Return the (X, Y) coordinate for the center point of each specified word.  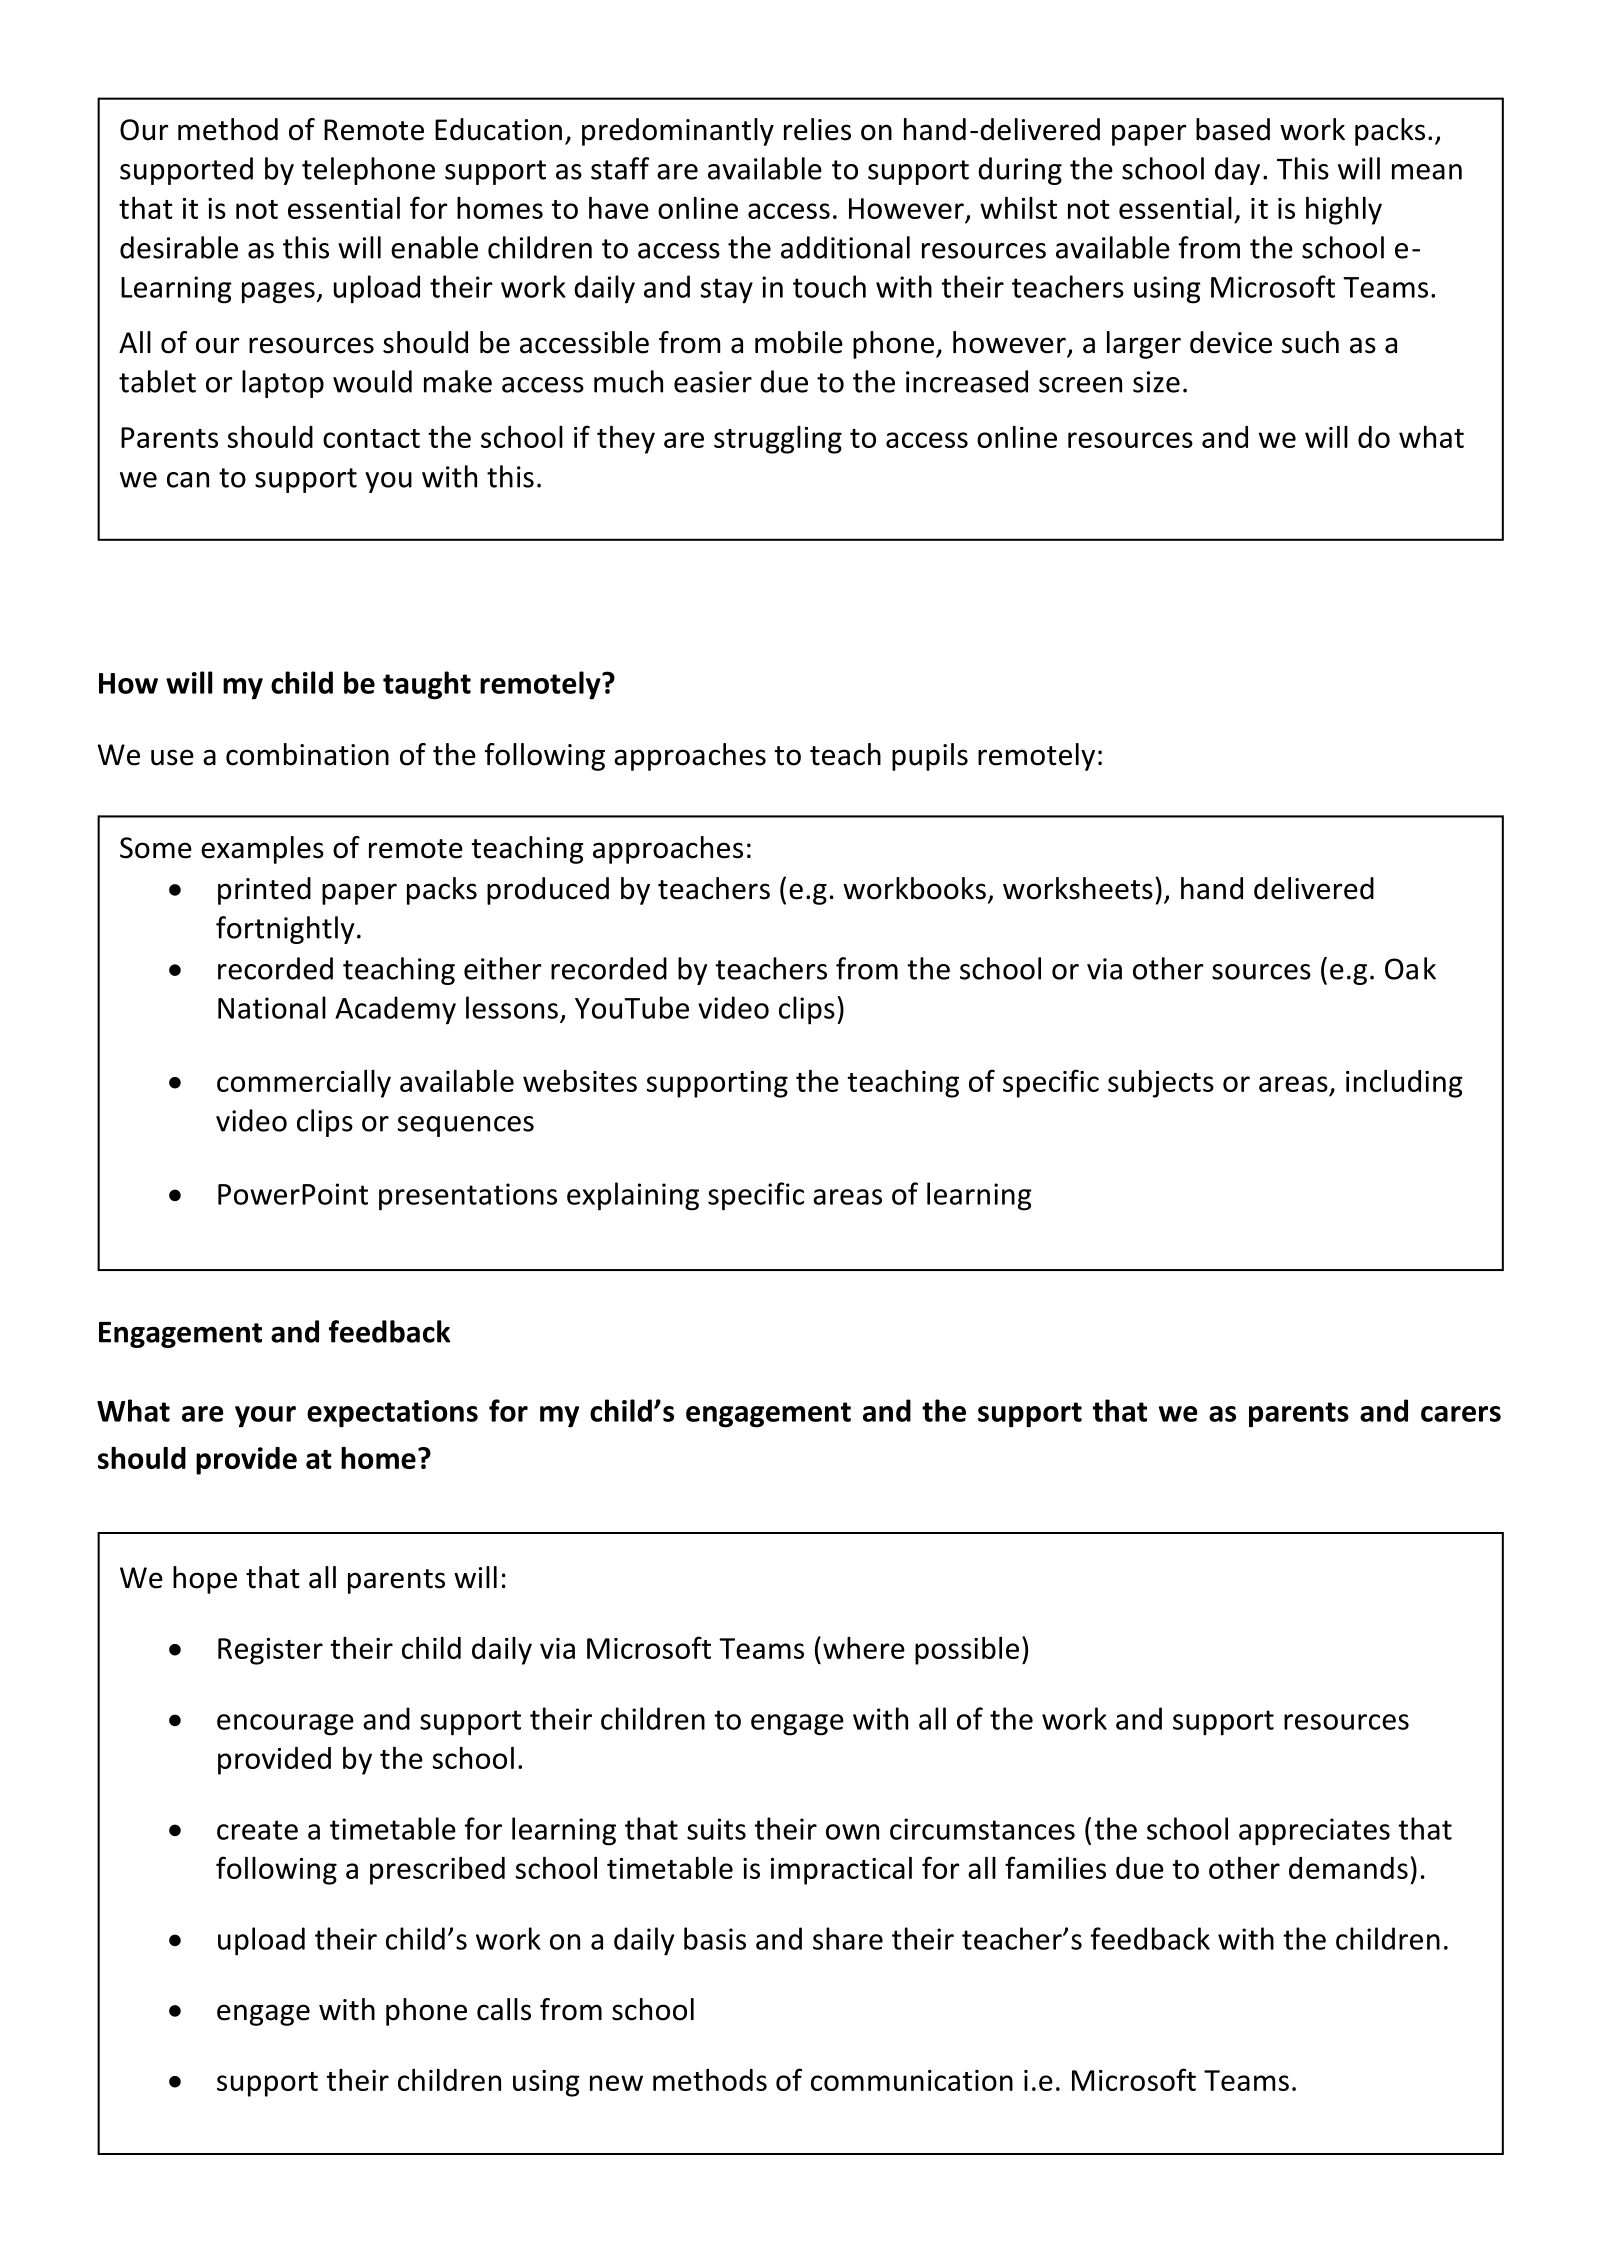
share (848, 1938)
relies (817, 129)
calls (504, 2009)
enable (434, 247)
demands (1348, 1868)
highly (1344, 211)
